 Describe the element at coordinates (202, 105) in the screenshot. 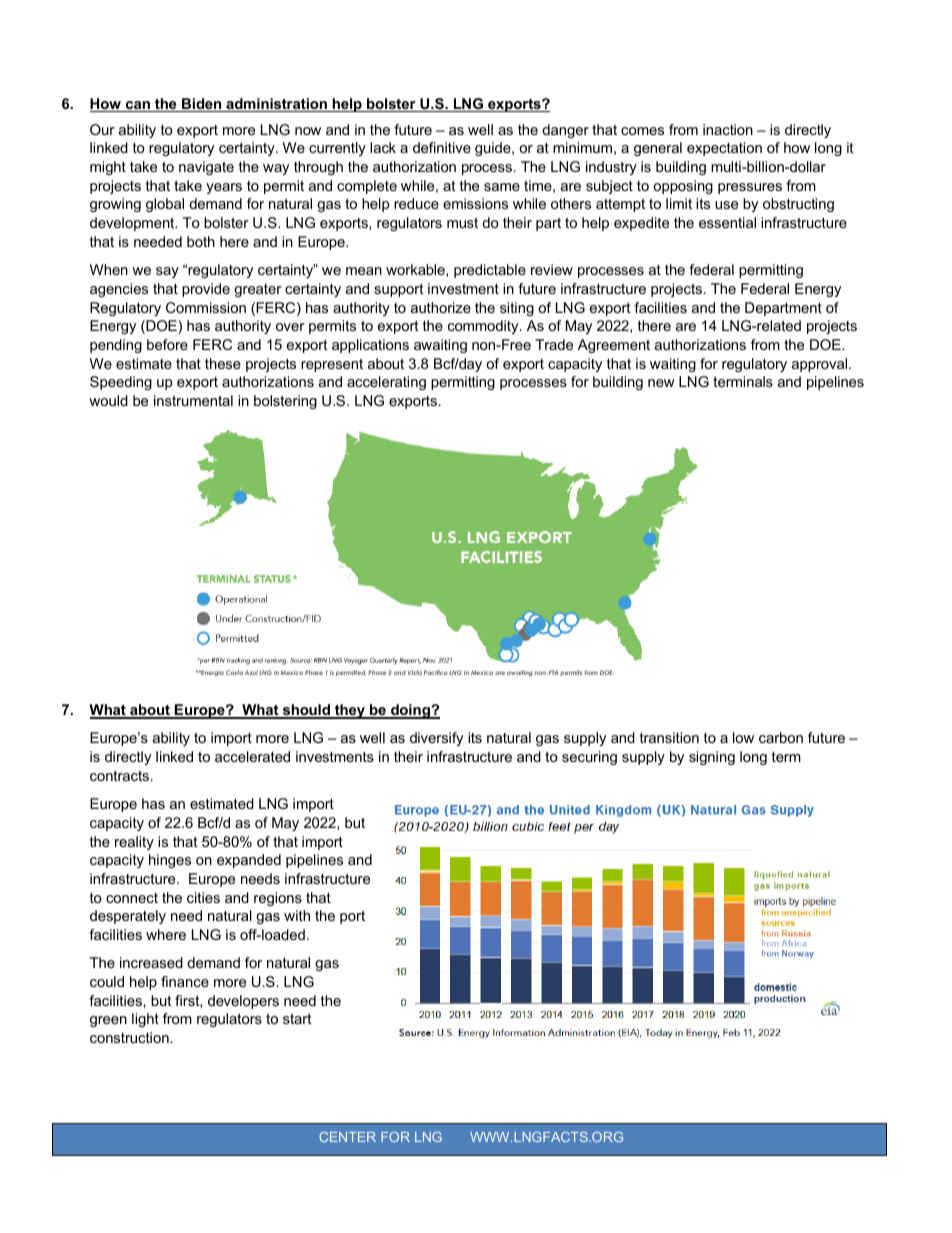

I see `Biden` at that location.
